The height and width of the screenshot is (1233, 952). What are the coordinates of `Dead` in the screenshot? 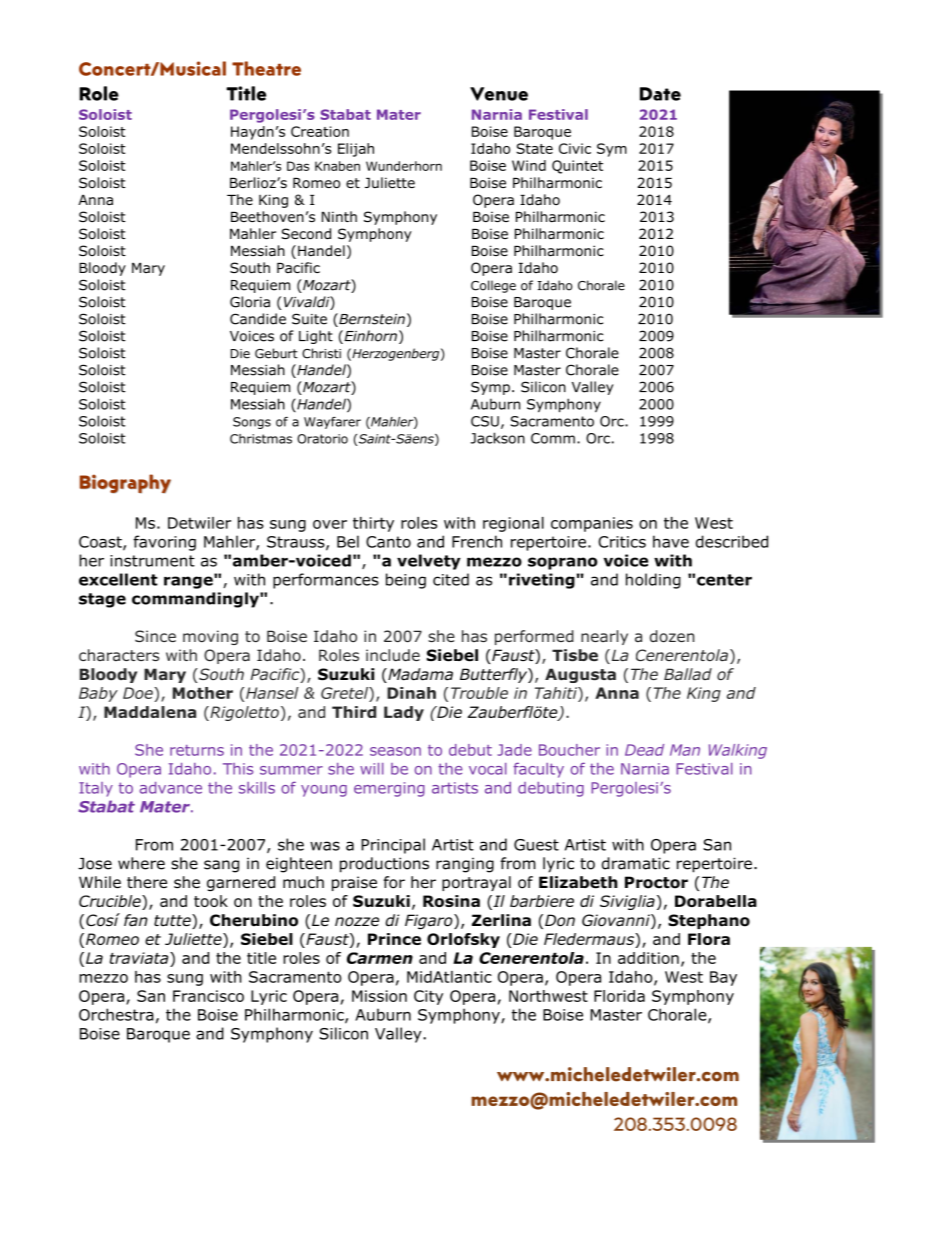 It's located at (644, 750).
